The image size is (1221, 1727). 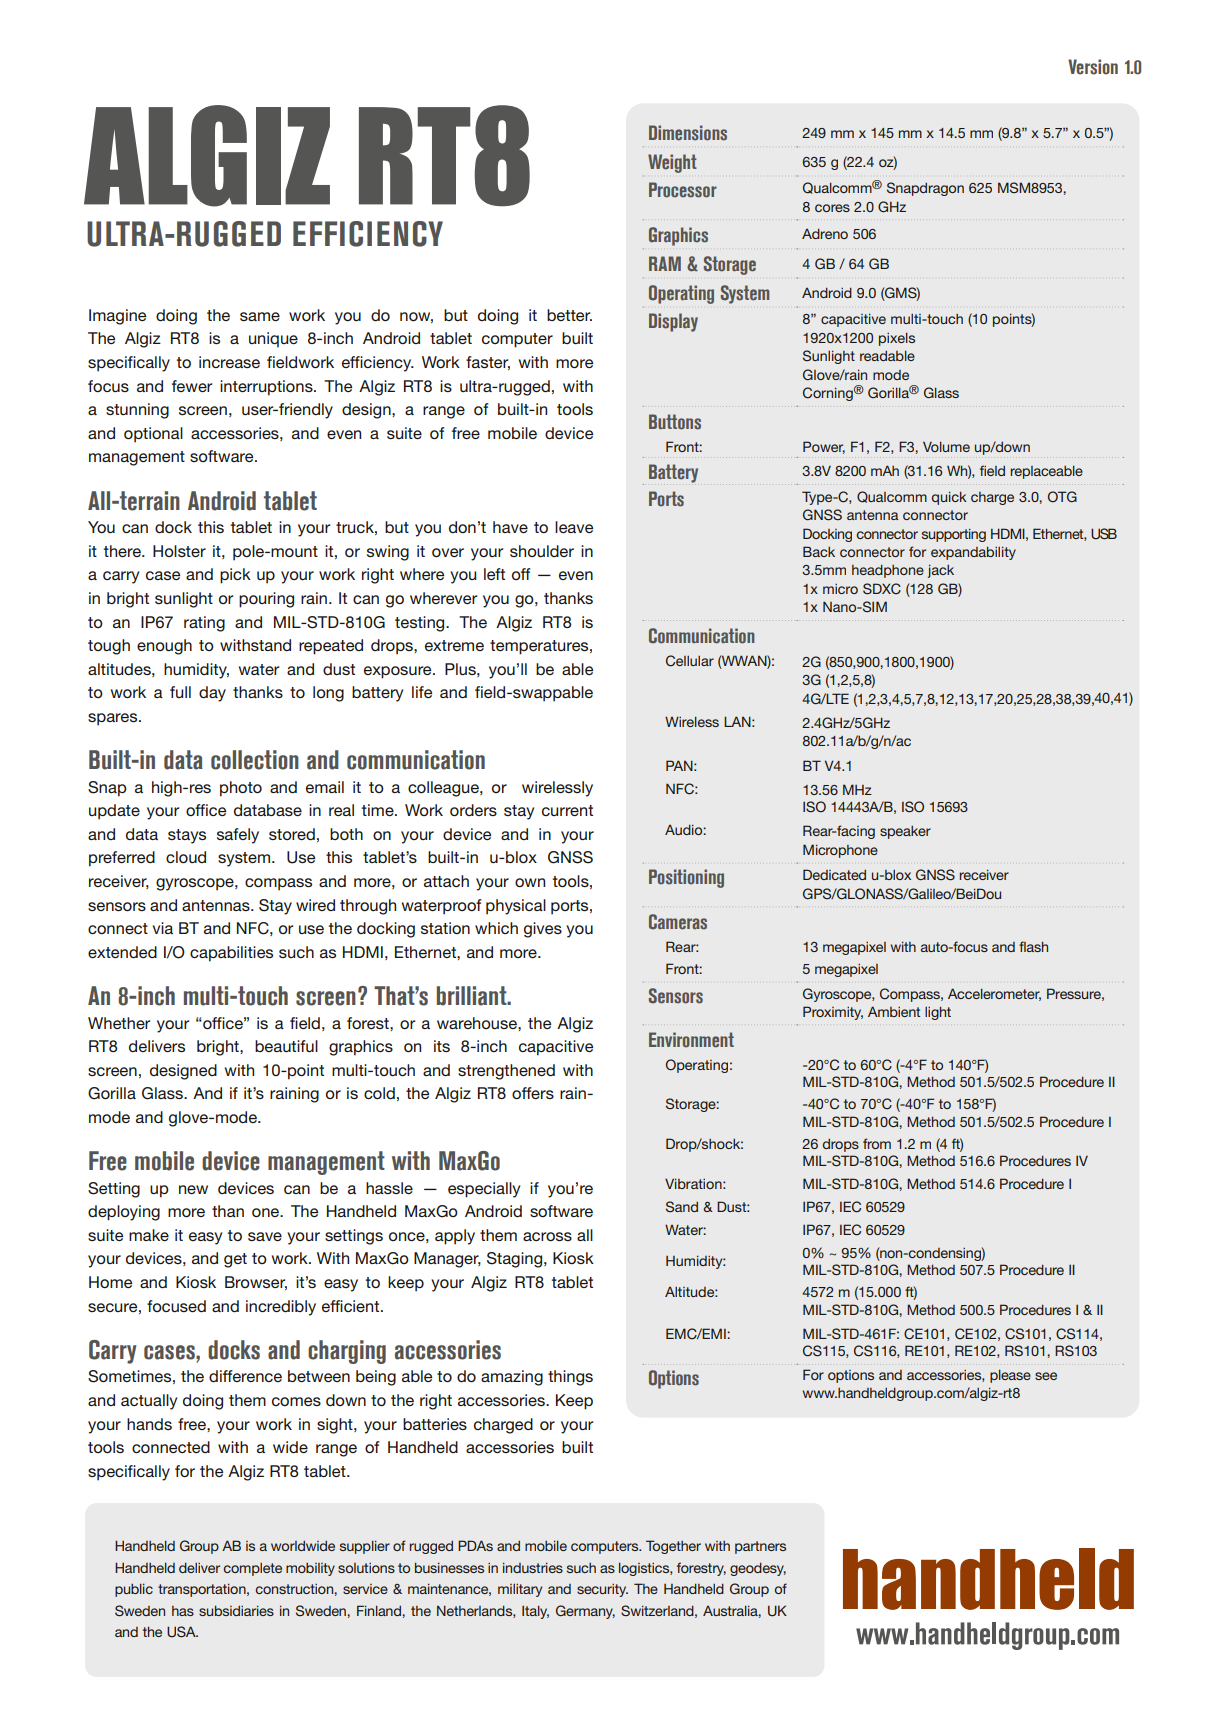 I want to click on Version, so click(x=1093, y=67).
